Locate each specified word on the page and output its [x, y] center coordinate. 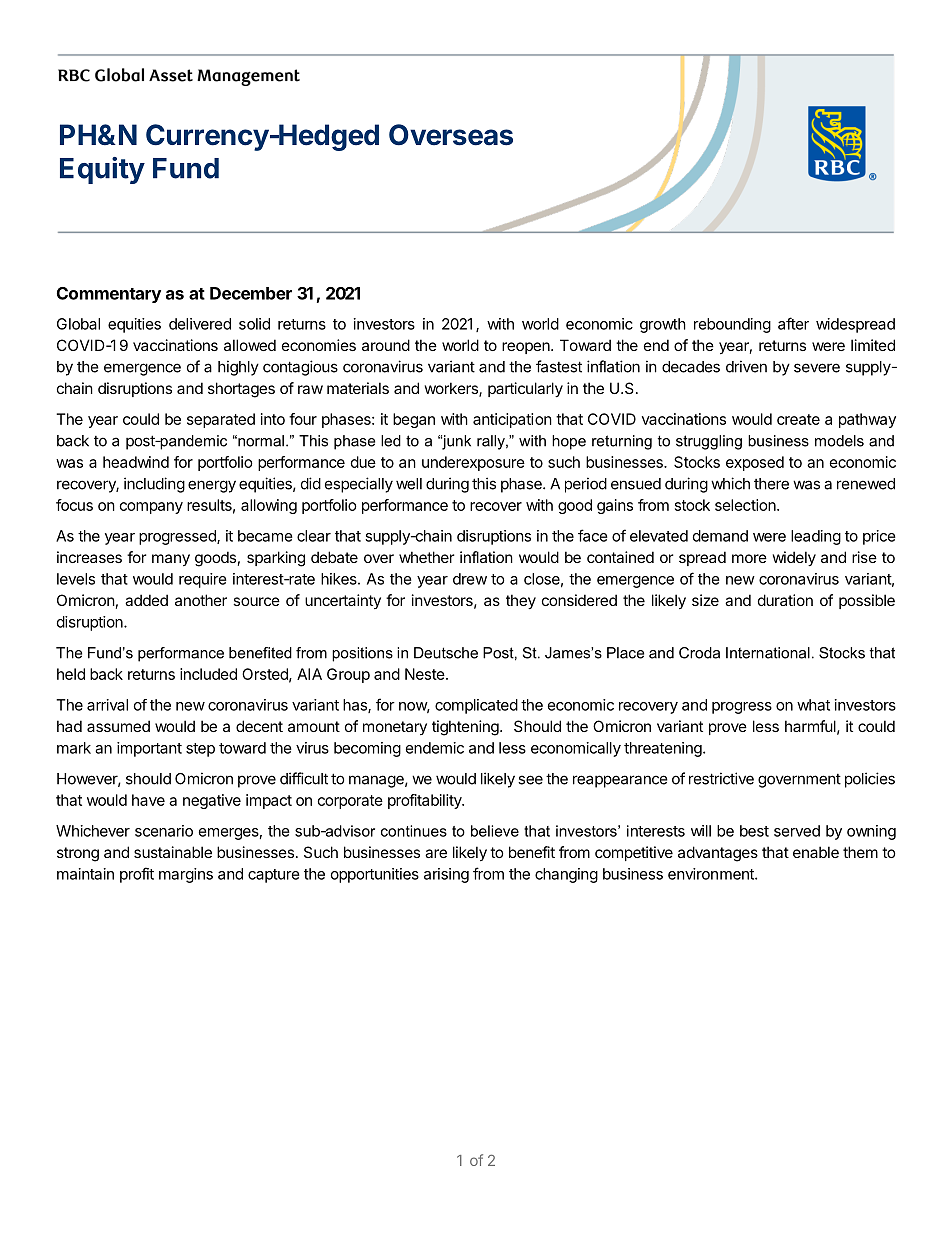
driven [746, 366]
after [793, 323]
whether [426, 557]
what [813, 705]
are [436, 853]
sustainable [173, 852]
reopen [527, 348]
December [251, 293]
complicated [476, 706]
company [151, 508]
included [208, 674]
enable [816, 852]
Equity [102, 170]
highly [238, 368]
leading [816, 537]
